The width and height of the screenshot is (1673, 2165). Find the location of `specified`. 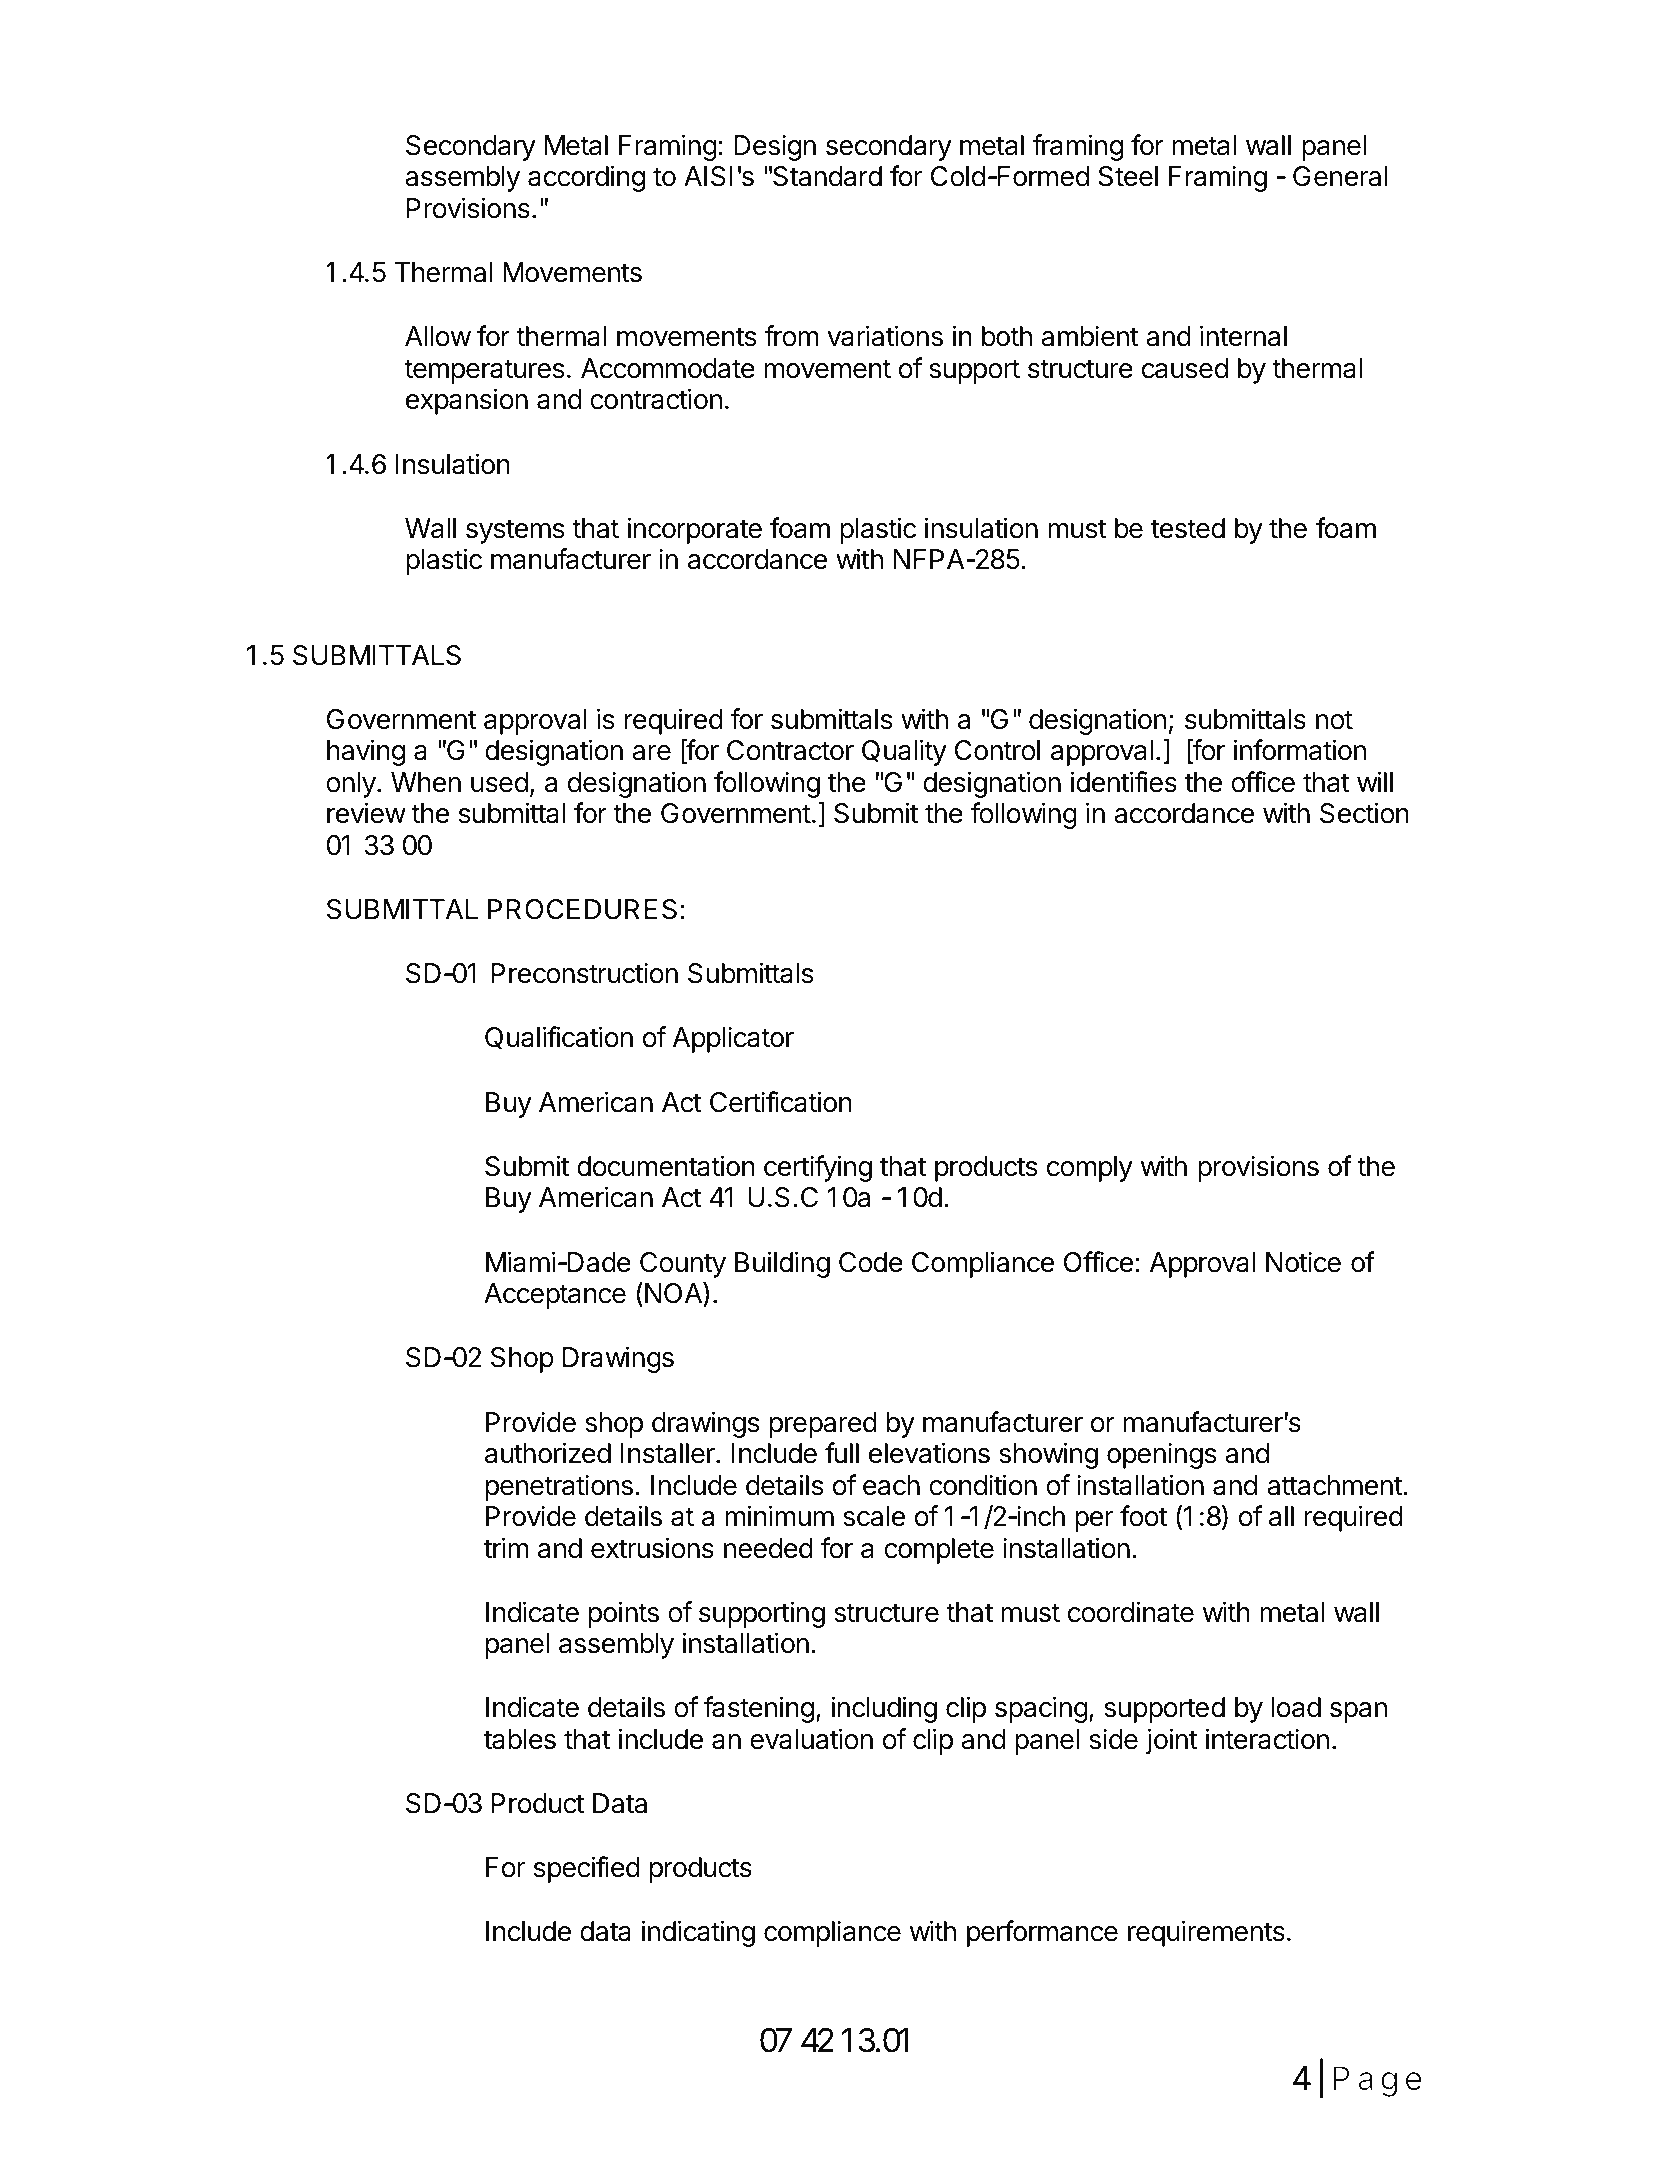

specified is located at coordinates (587, 1869).
